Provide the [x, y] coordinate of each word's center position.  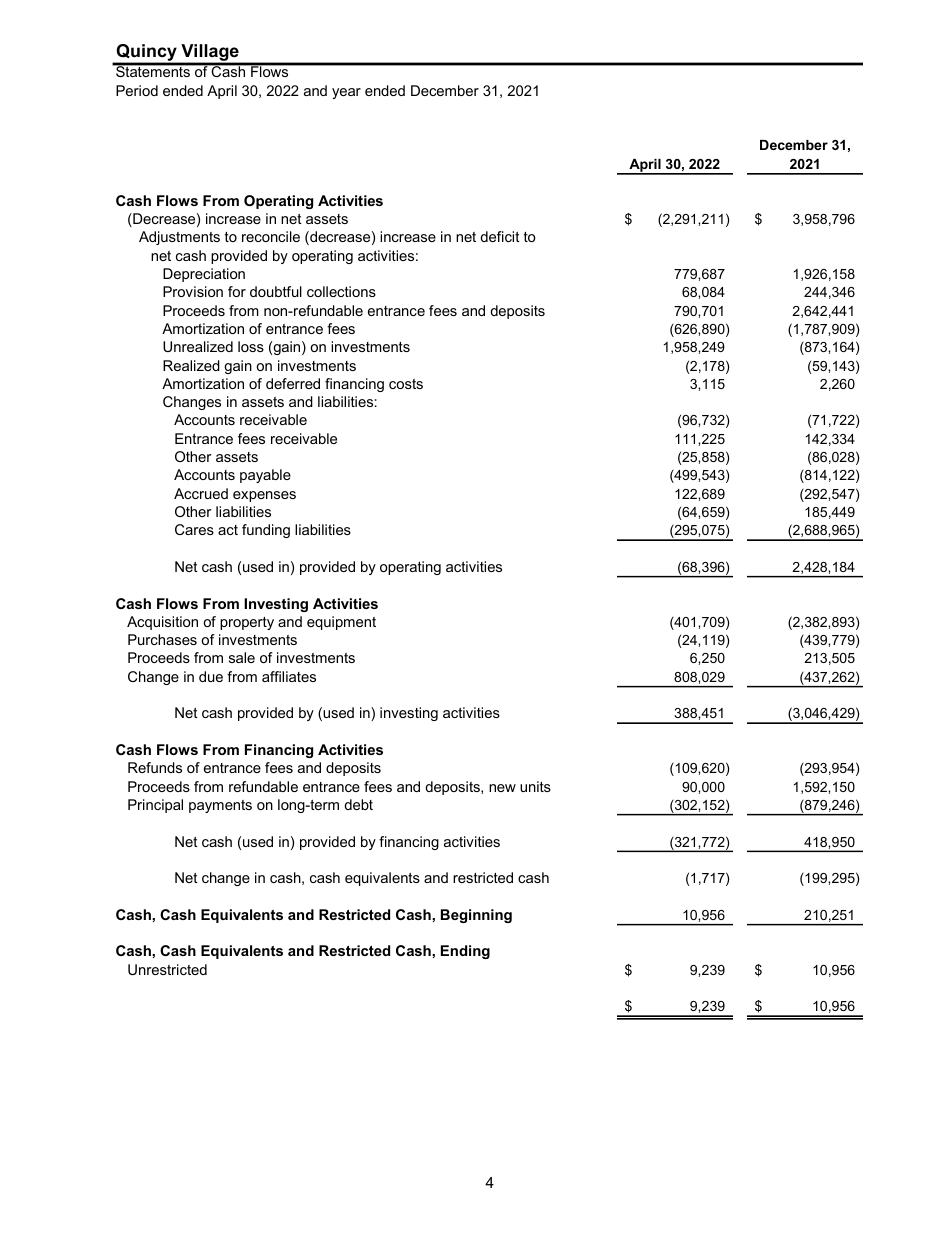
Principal [155, 806]
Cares [194, 529]
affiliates [289, 676]
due [211, 676]
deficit [500, 236]
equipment [341, 623]
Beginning [476, 916]
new [502, 788]
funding [266, 531]
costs [406, 384]
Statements [153, 70]
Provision [193, 291]
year [346, 93]
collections [341, 291]
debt [358, 804]
